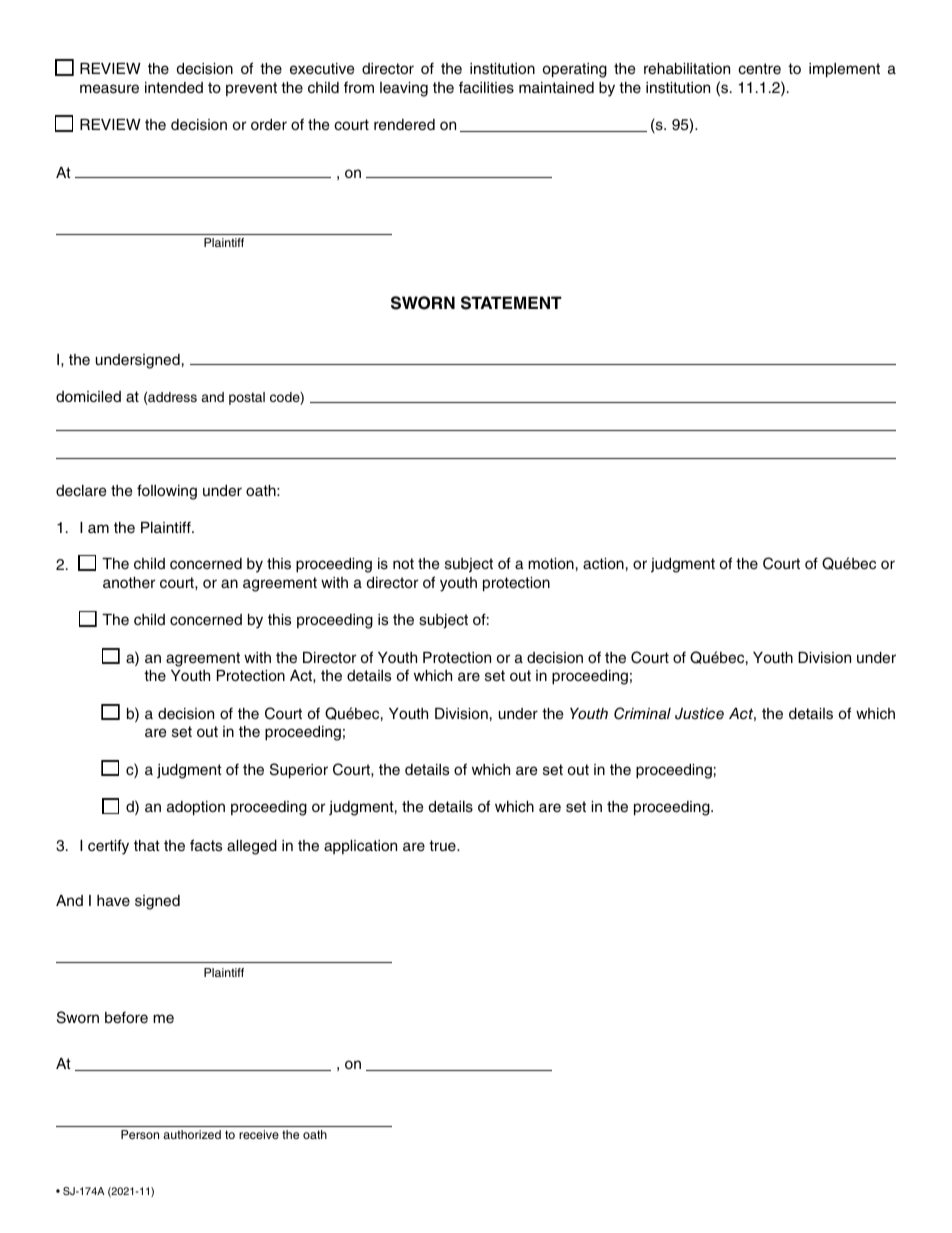  What do you see at coordinates (603, 563) in the image?
I see `action` at bounding box center [603, 563].
